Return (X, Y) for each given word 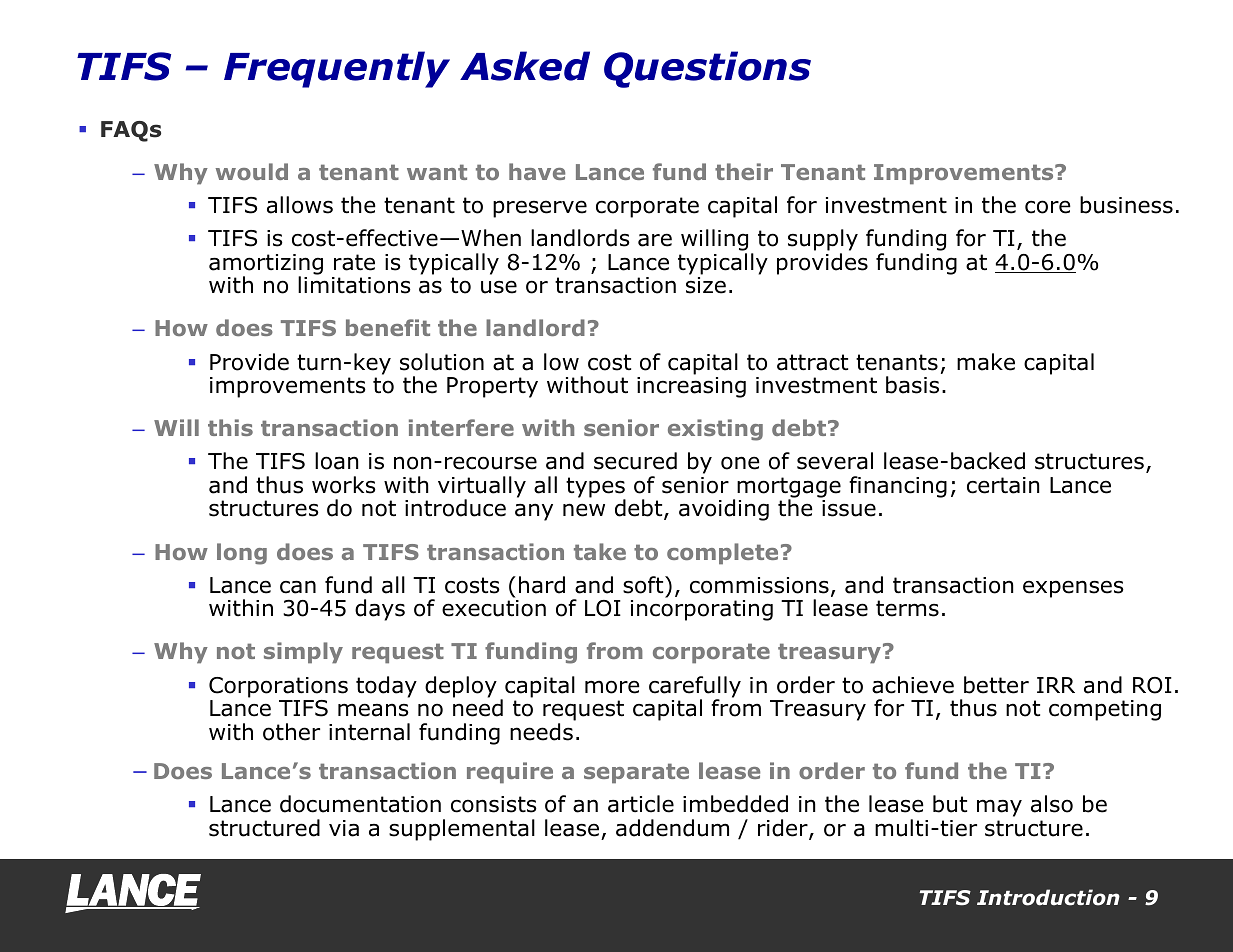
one (740, 463)
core (1048, 207)
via (344, 828)
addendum (672, 828)
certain (1003, 485)
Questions (707, 69)
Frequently (337, 69)
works (344, 485)
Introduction (1048, 897)
